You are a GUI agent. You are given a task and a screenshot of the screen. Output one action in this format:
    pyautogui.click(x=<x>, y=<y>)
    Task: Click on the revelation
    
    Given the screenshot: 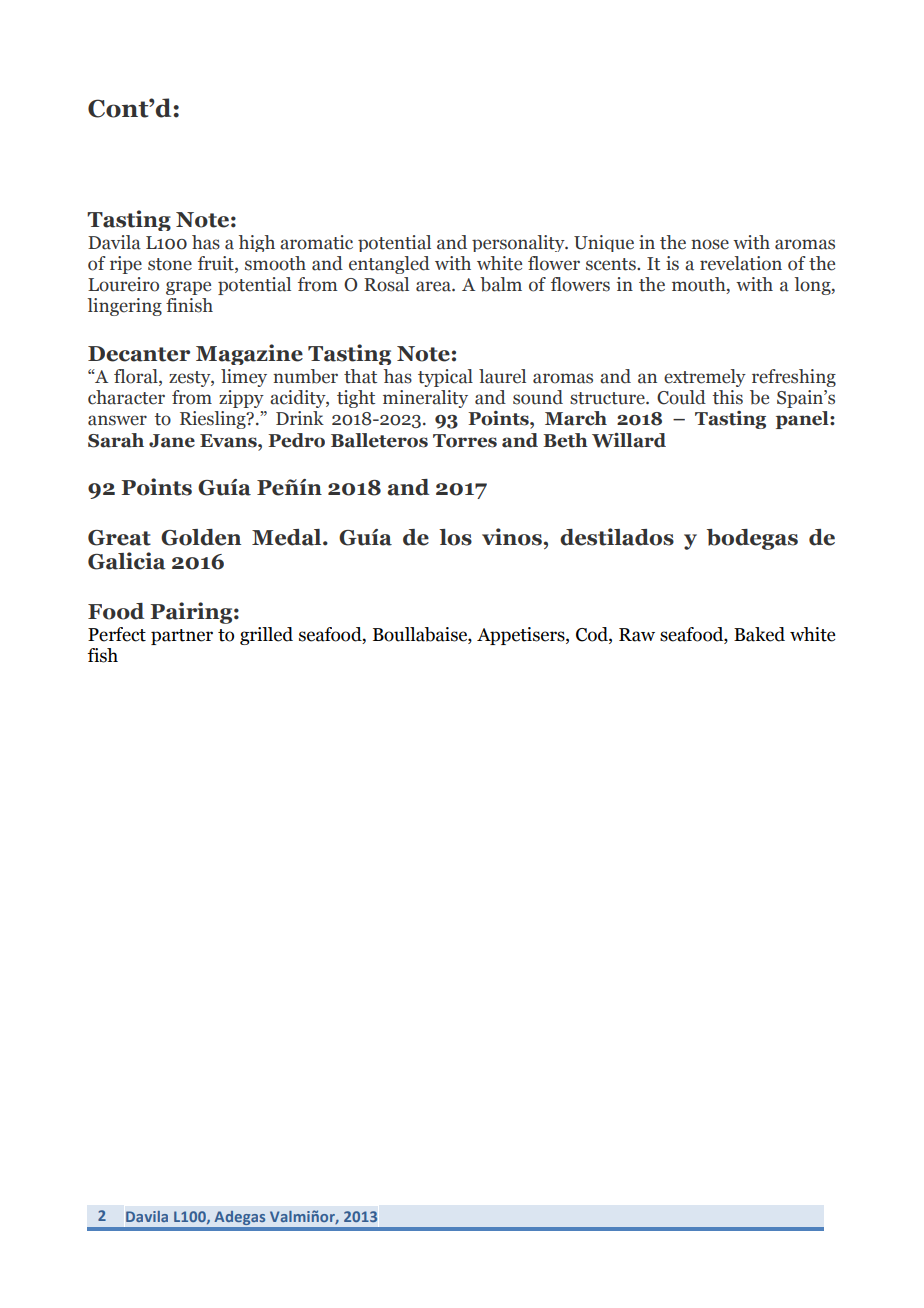 What is the action you would take?
    pyautogui.click(x=741, y=263)
